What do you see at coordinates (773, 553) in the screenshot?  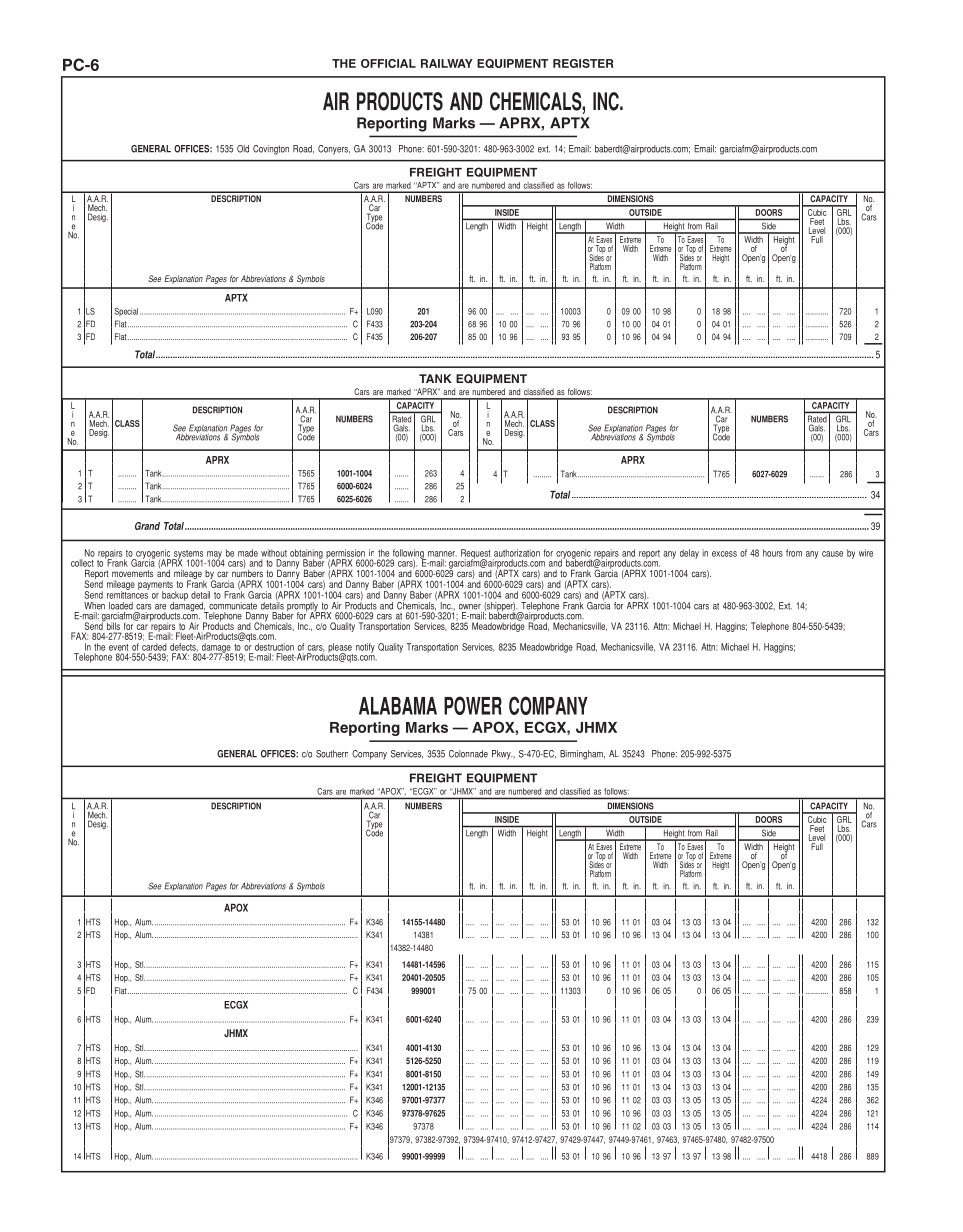 I see `hours` at bounding box center [773, 553].
